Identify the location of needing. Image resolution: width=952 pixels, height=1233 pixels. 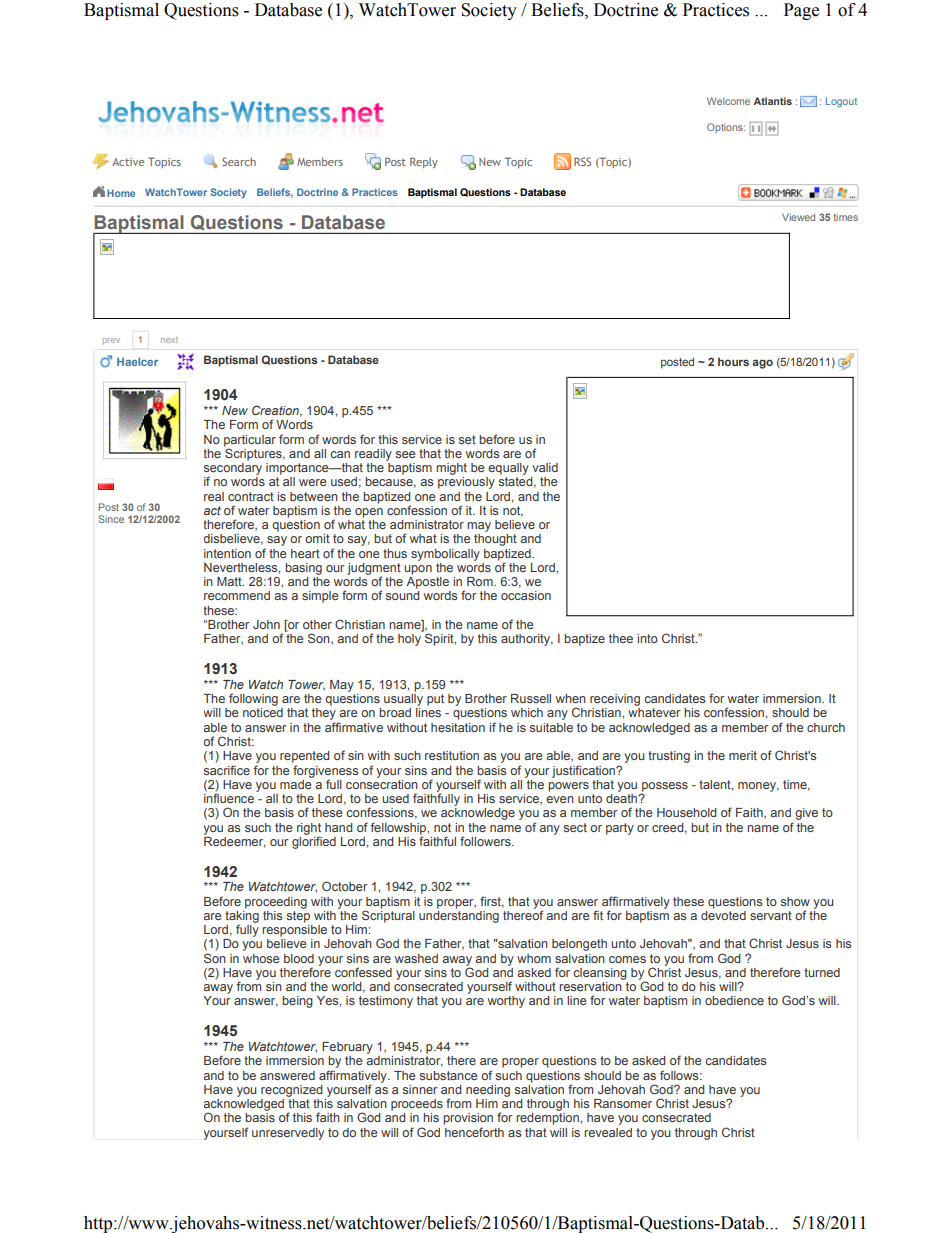
(488, 1091).
